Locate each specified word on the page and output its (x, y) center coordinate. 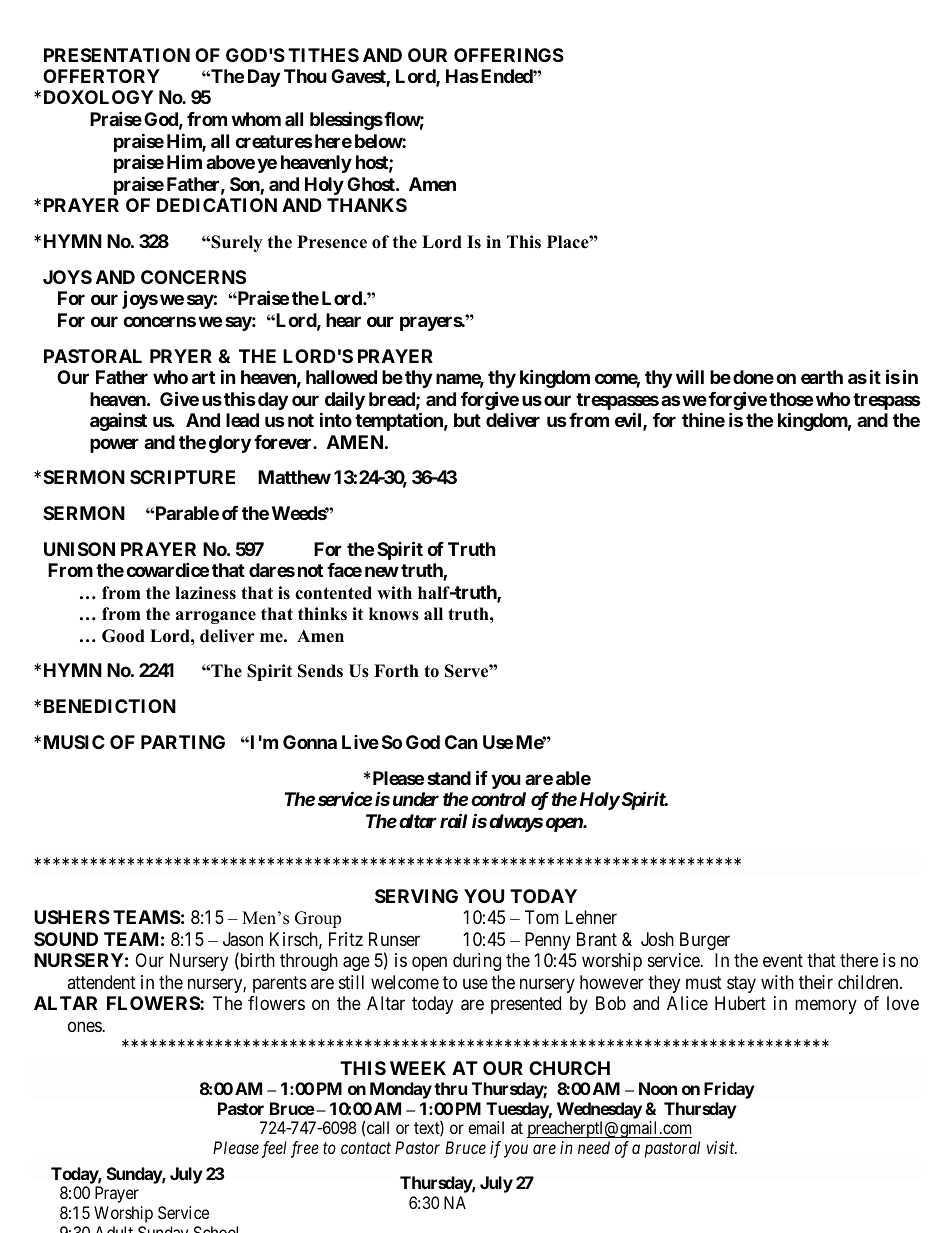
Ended (506, 76)
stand (449, 778)
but (467, 420)
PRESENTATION (117, 55)
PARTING (183, 742)
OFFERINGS (509, 55)
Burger (705, 941)
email (486, 1127)
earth (822, 377)
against (118, 422)
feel (274, 1149)
